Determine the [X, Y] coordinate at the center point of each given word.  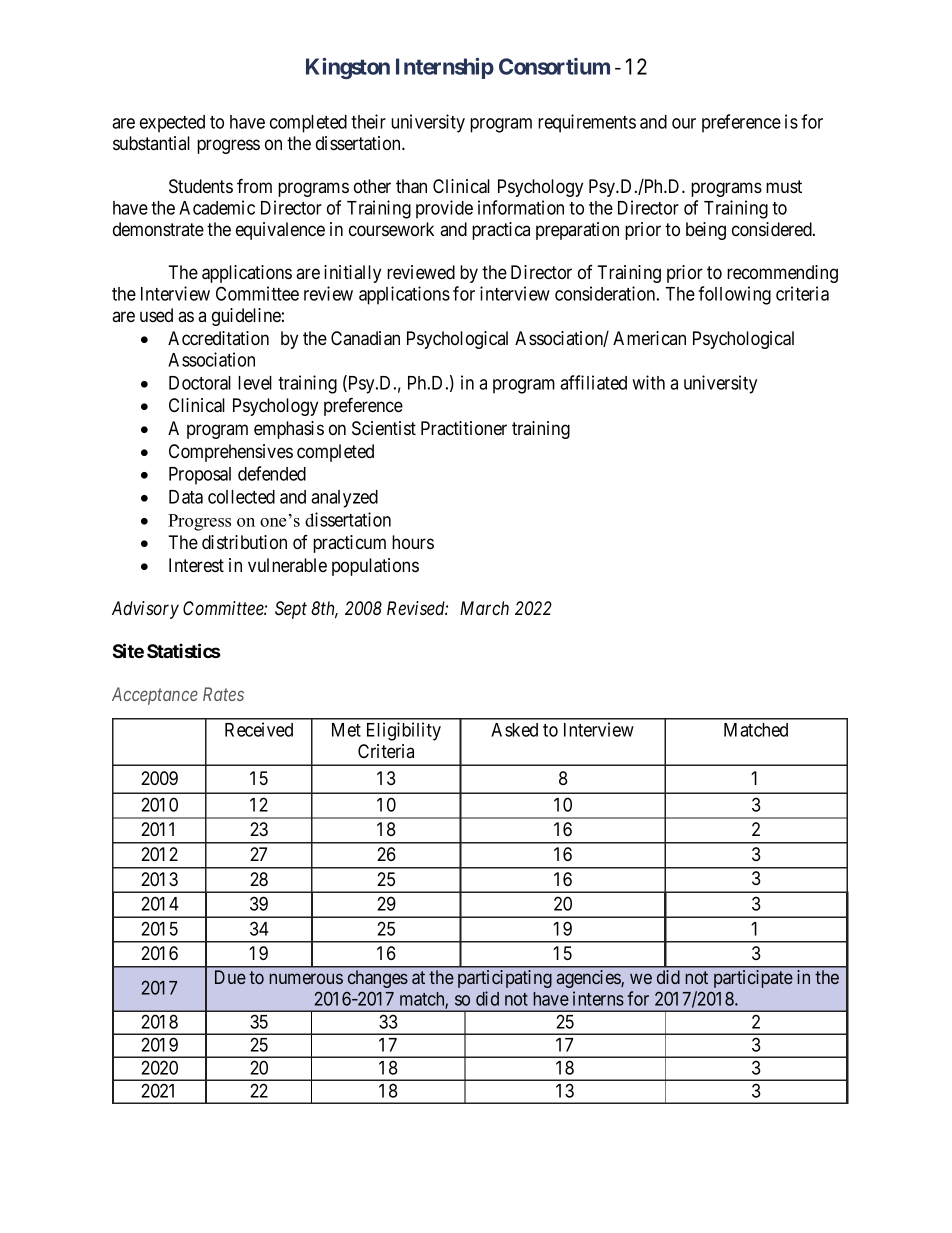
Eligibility [404, 731]
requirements [587, 123]
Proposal [200, 476]
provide [444, 209]
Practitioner [464, 428]
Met [346, 730]
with [648, 382]
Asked [514, 730]
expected [172, 124]
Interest [196, 565]
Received [259, 729]
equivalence [280, 231]
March [484, 608]
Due [230, 977]
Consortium [554, 66]
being [706, 231]
